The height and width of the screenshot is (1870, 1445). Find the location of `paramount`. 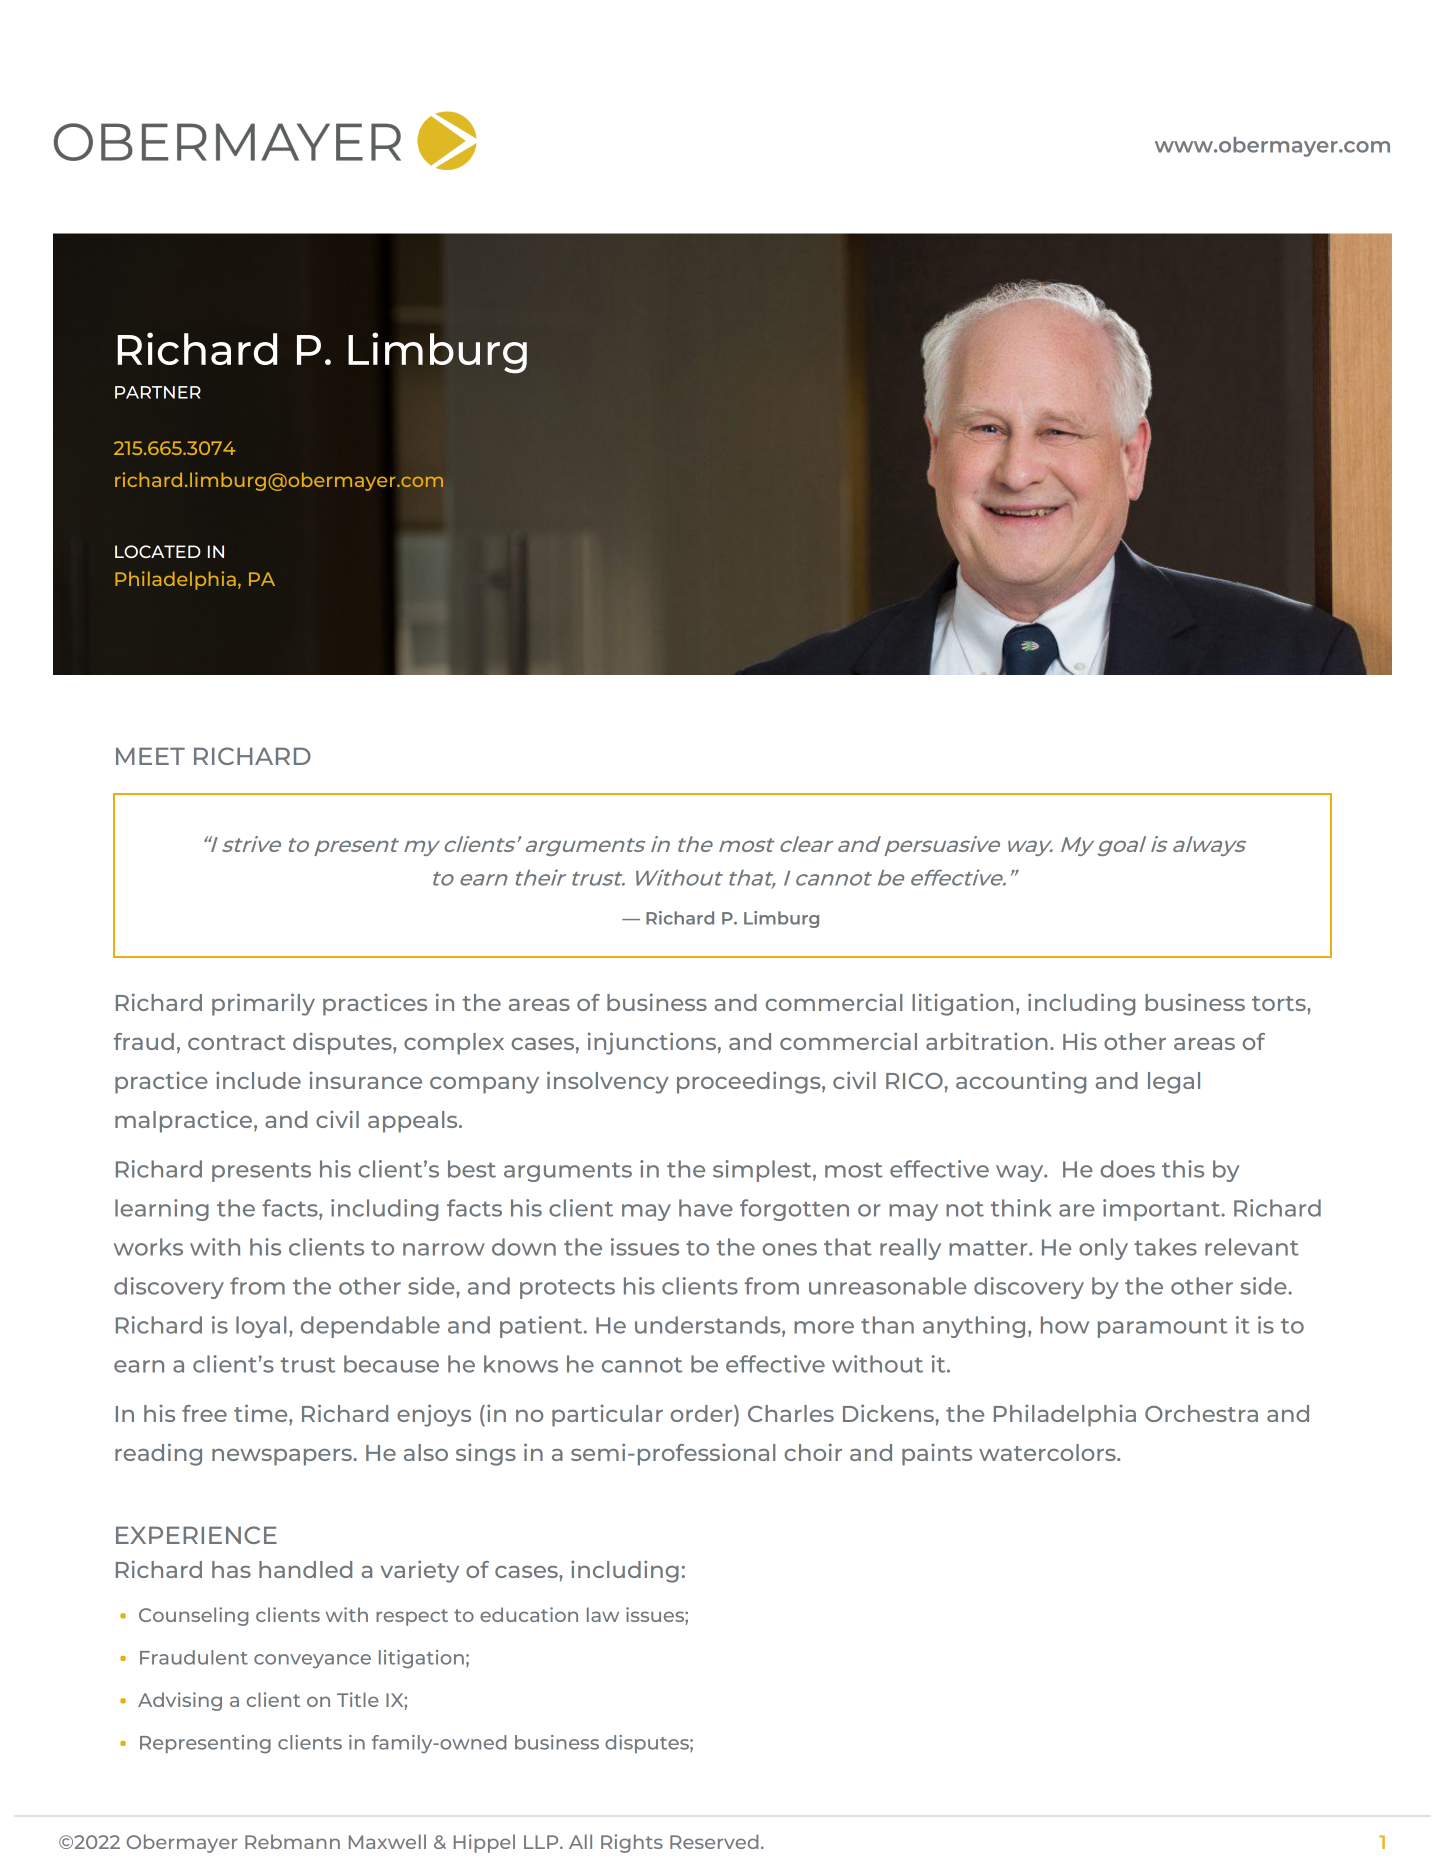

paramount is located at coordinates (1162, 1328).
